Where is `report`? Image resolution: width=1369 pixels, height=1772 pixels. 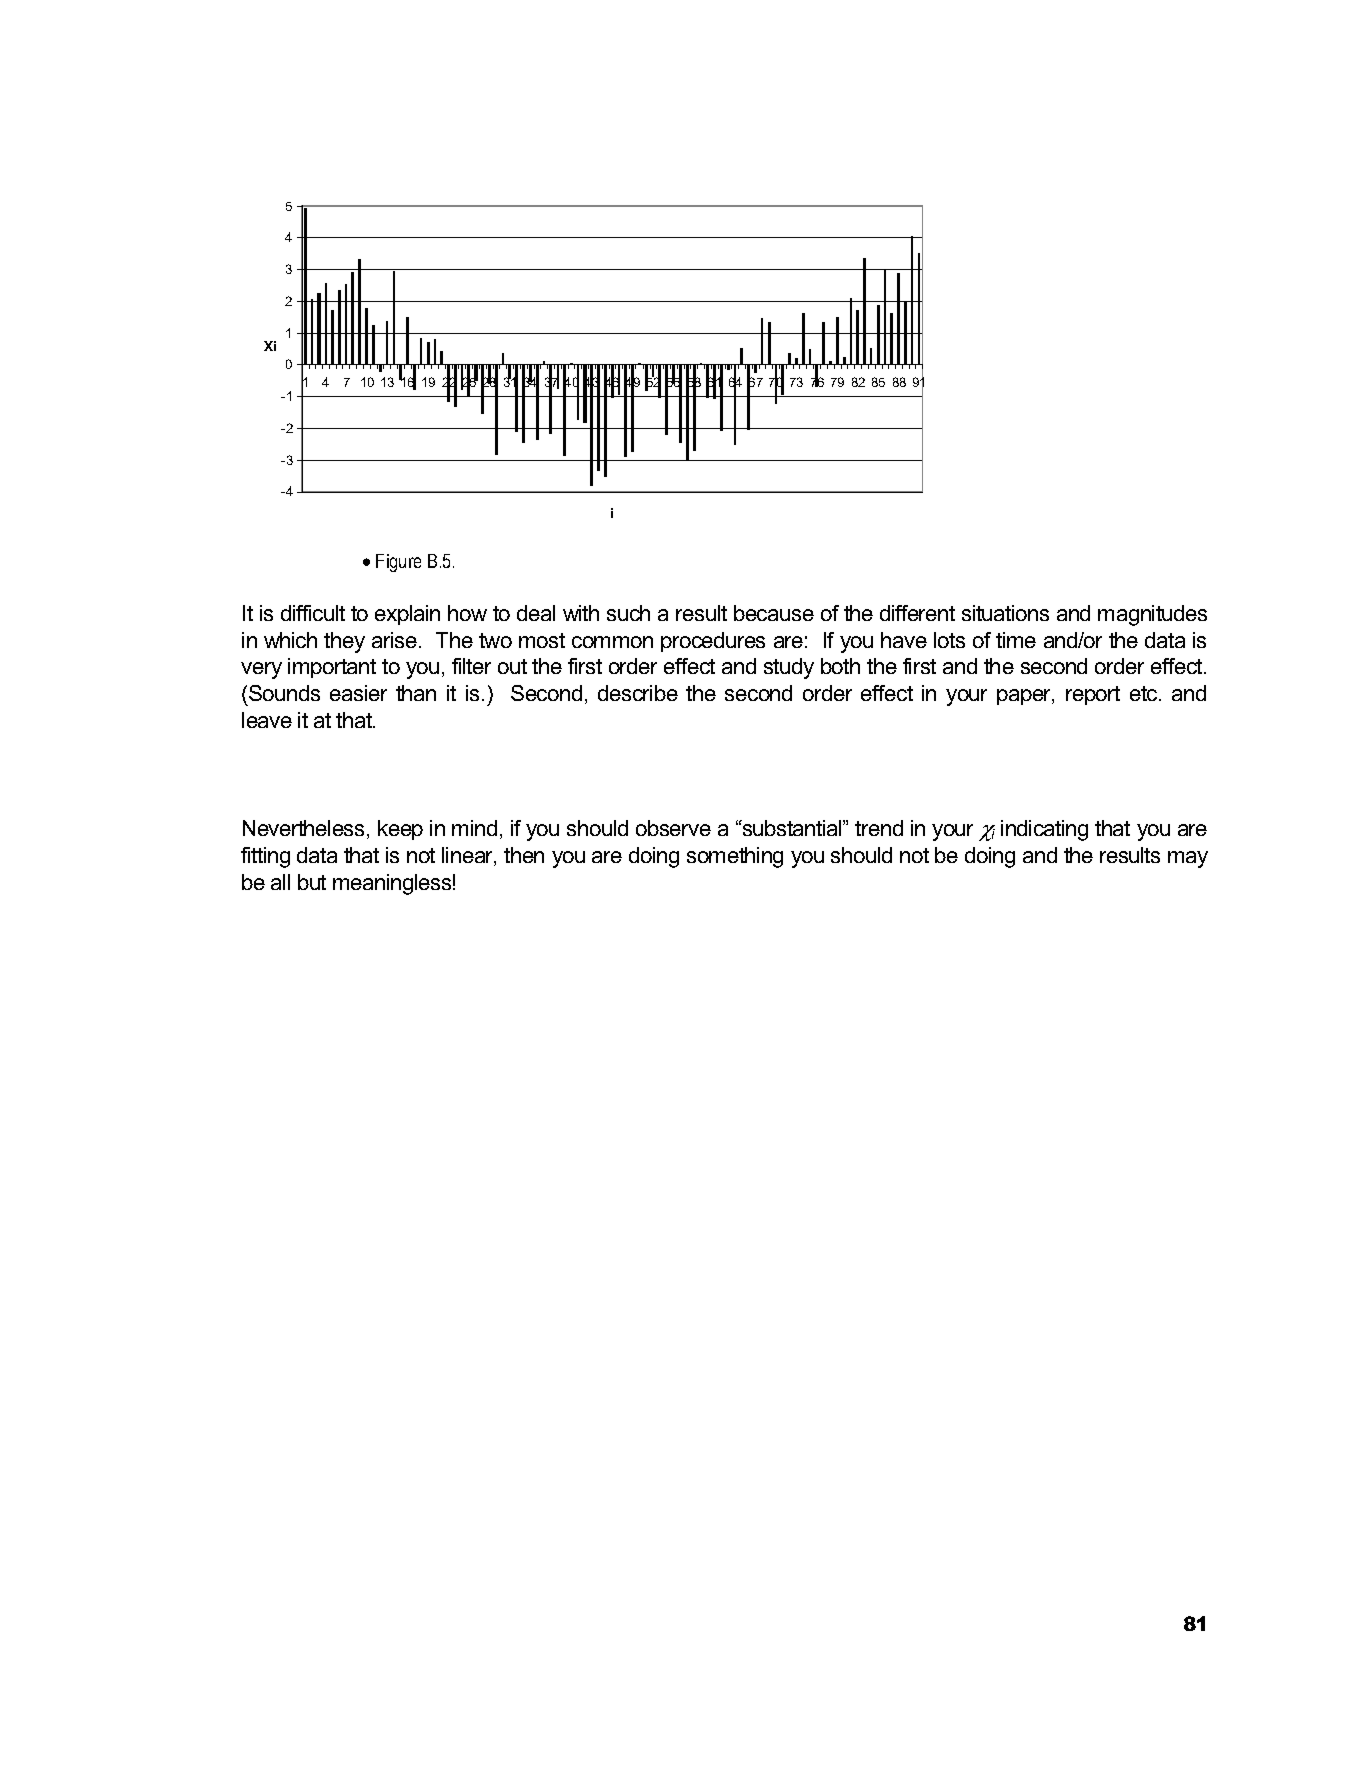 report is located at coordinates (1093, 695).
